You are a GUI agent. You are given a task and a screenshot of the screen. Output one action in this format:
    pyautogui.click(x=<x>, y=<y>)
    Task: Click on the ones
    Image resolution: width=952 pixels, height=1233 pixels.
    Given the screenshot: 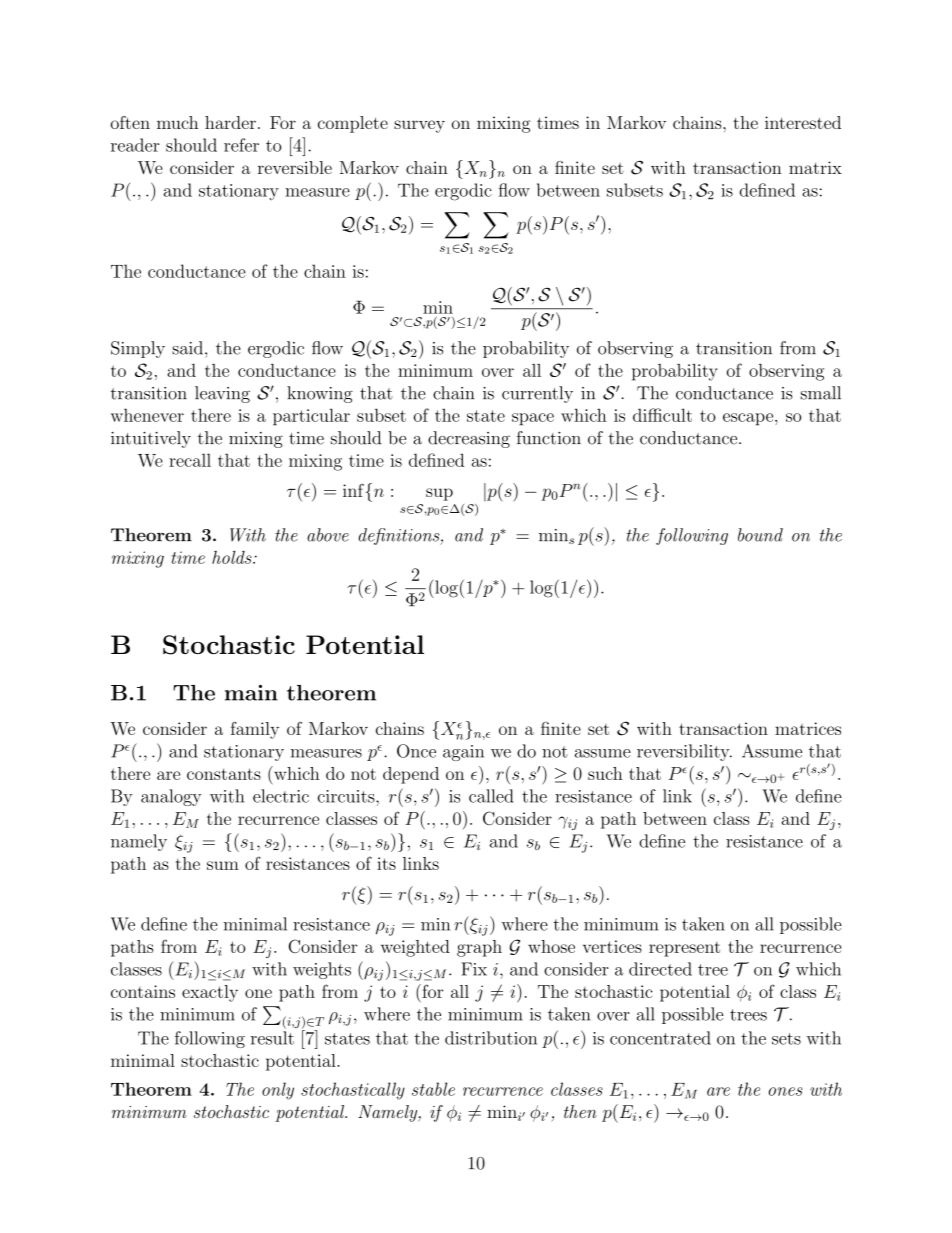 What is the action you would take?
    pyautogui.click(x=786, y=1091)
